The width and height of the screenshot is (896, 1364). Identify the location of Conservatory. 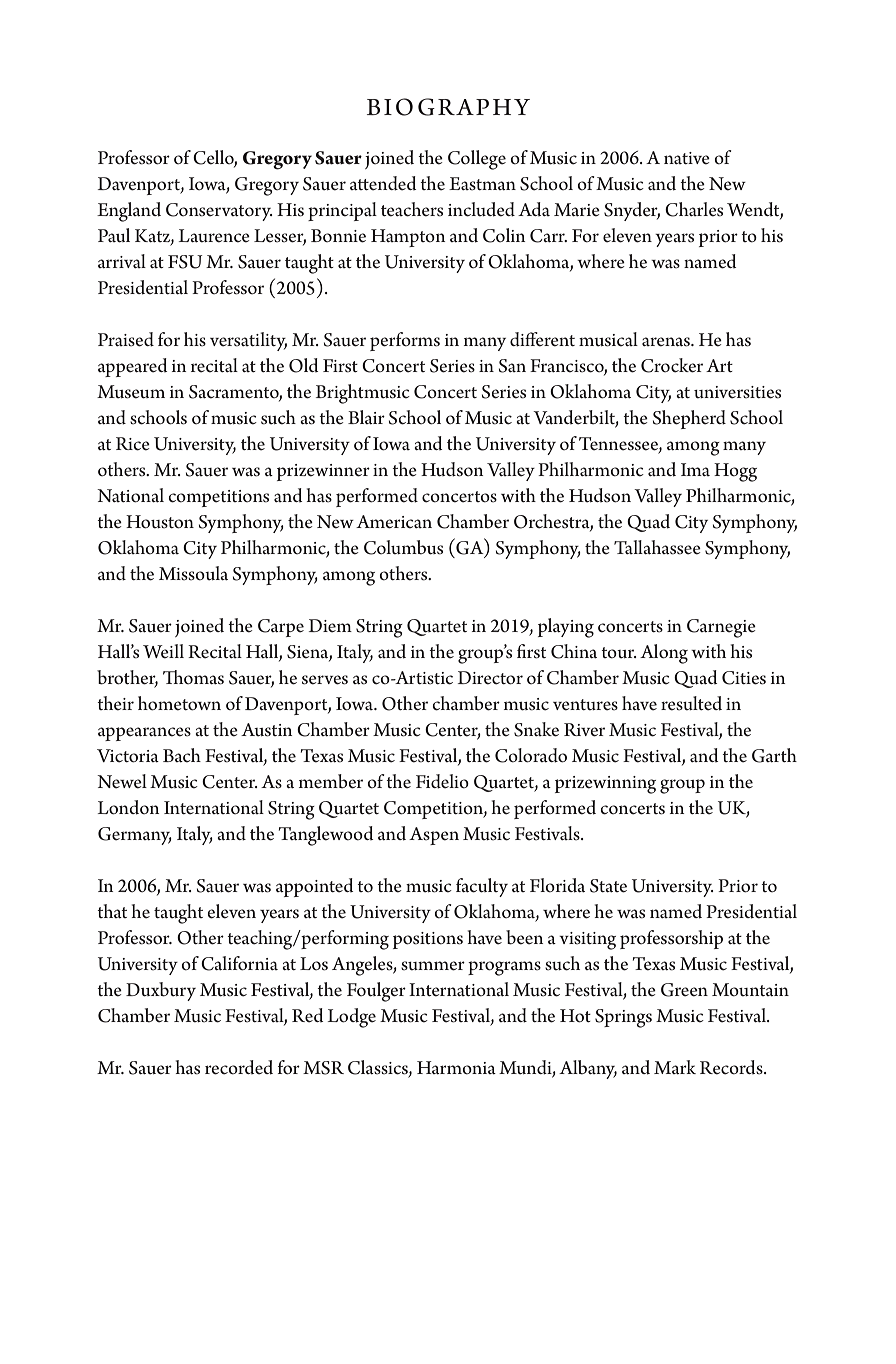
(219, 212).
